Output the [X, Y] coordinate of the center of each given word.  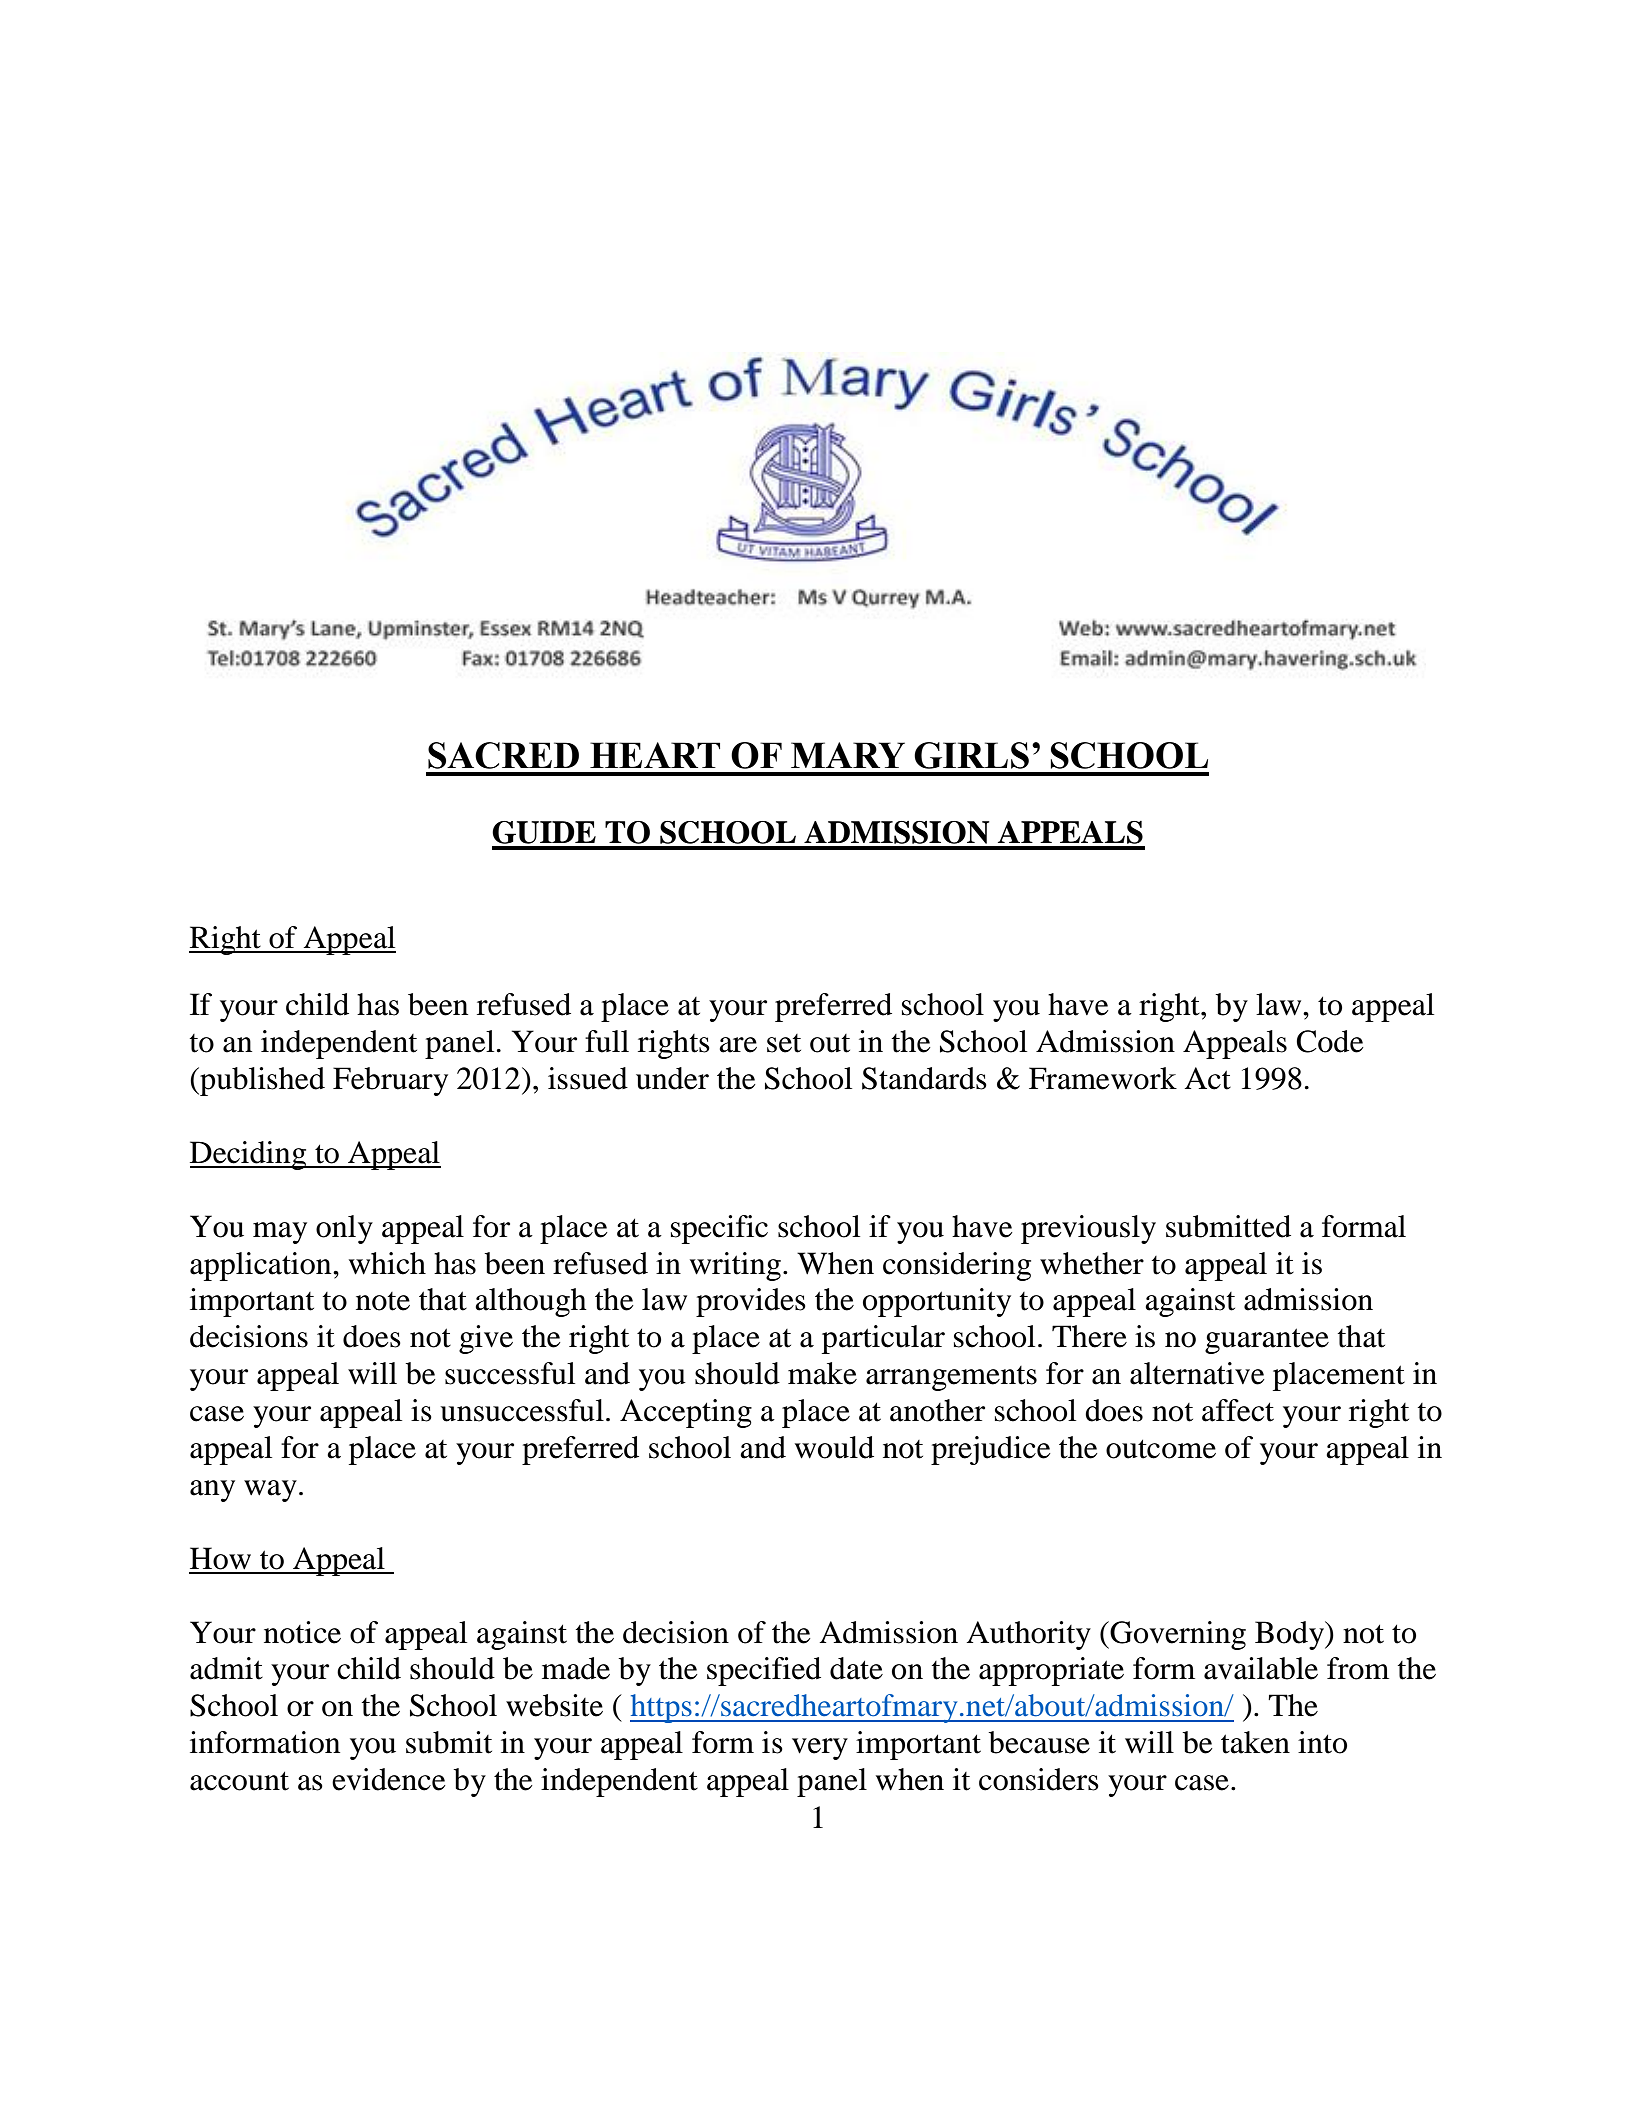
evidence [389, 1779]
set [784, 1043]
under [672, 1078]
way [270, 1491]
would [834, 1447]
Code [1330, 1041]
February [390, 1081]
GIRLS [971, 755]
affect [1238, 1410]
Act [1208, 1078]
